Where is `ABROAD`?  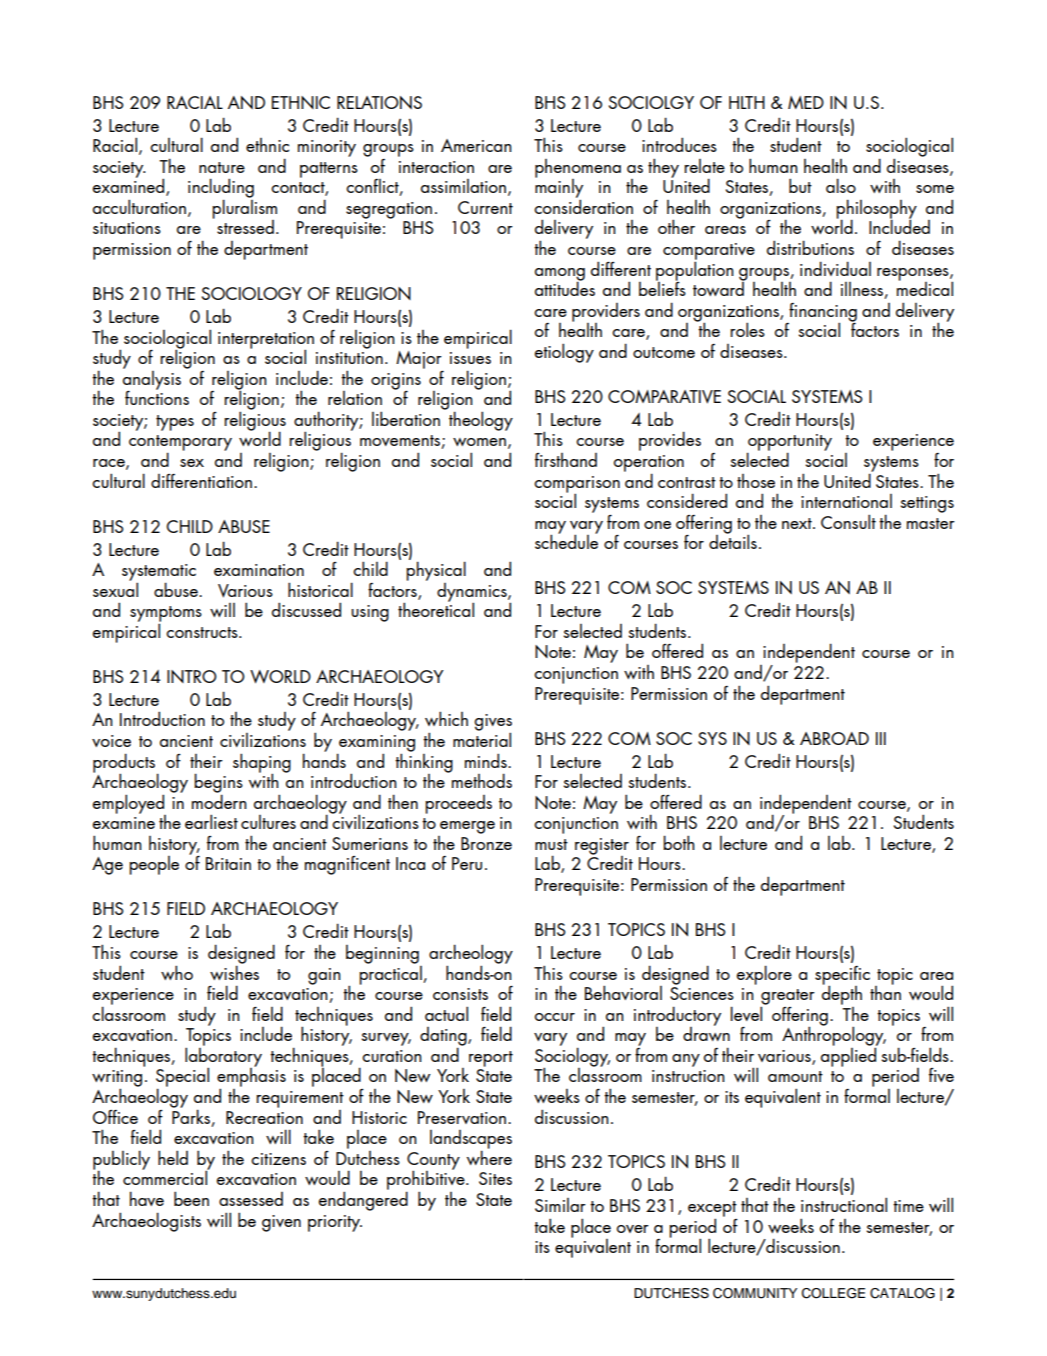 ABROAD is located at coordinates (834, 738).
